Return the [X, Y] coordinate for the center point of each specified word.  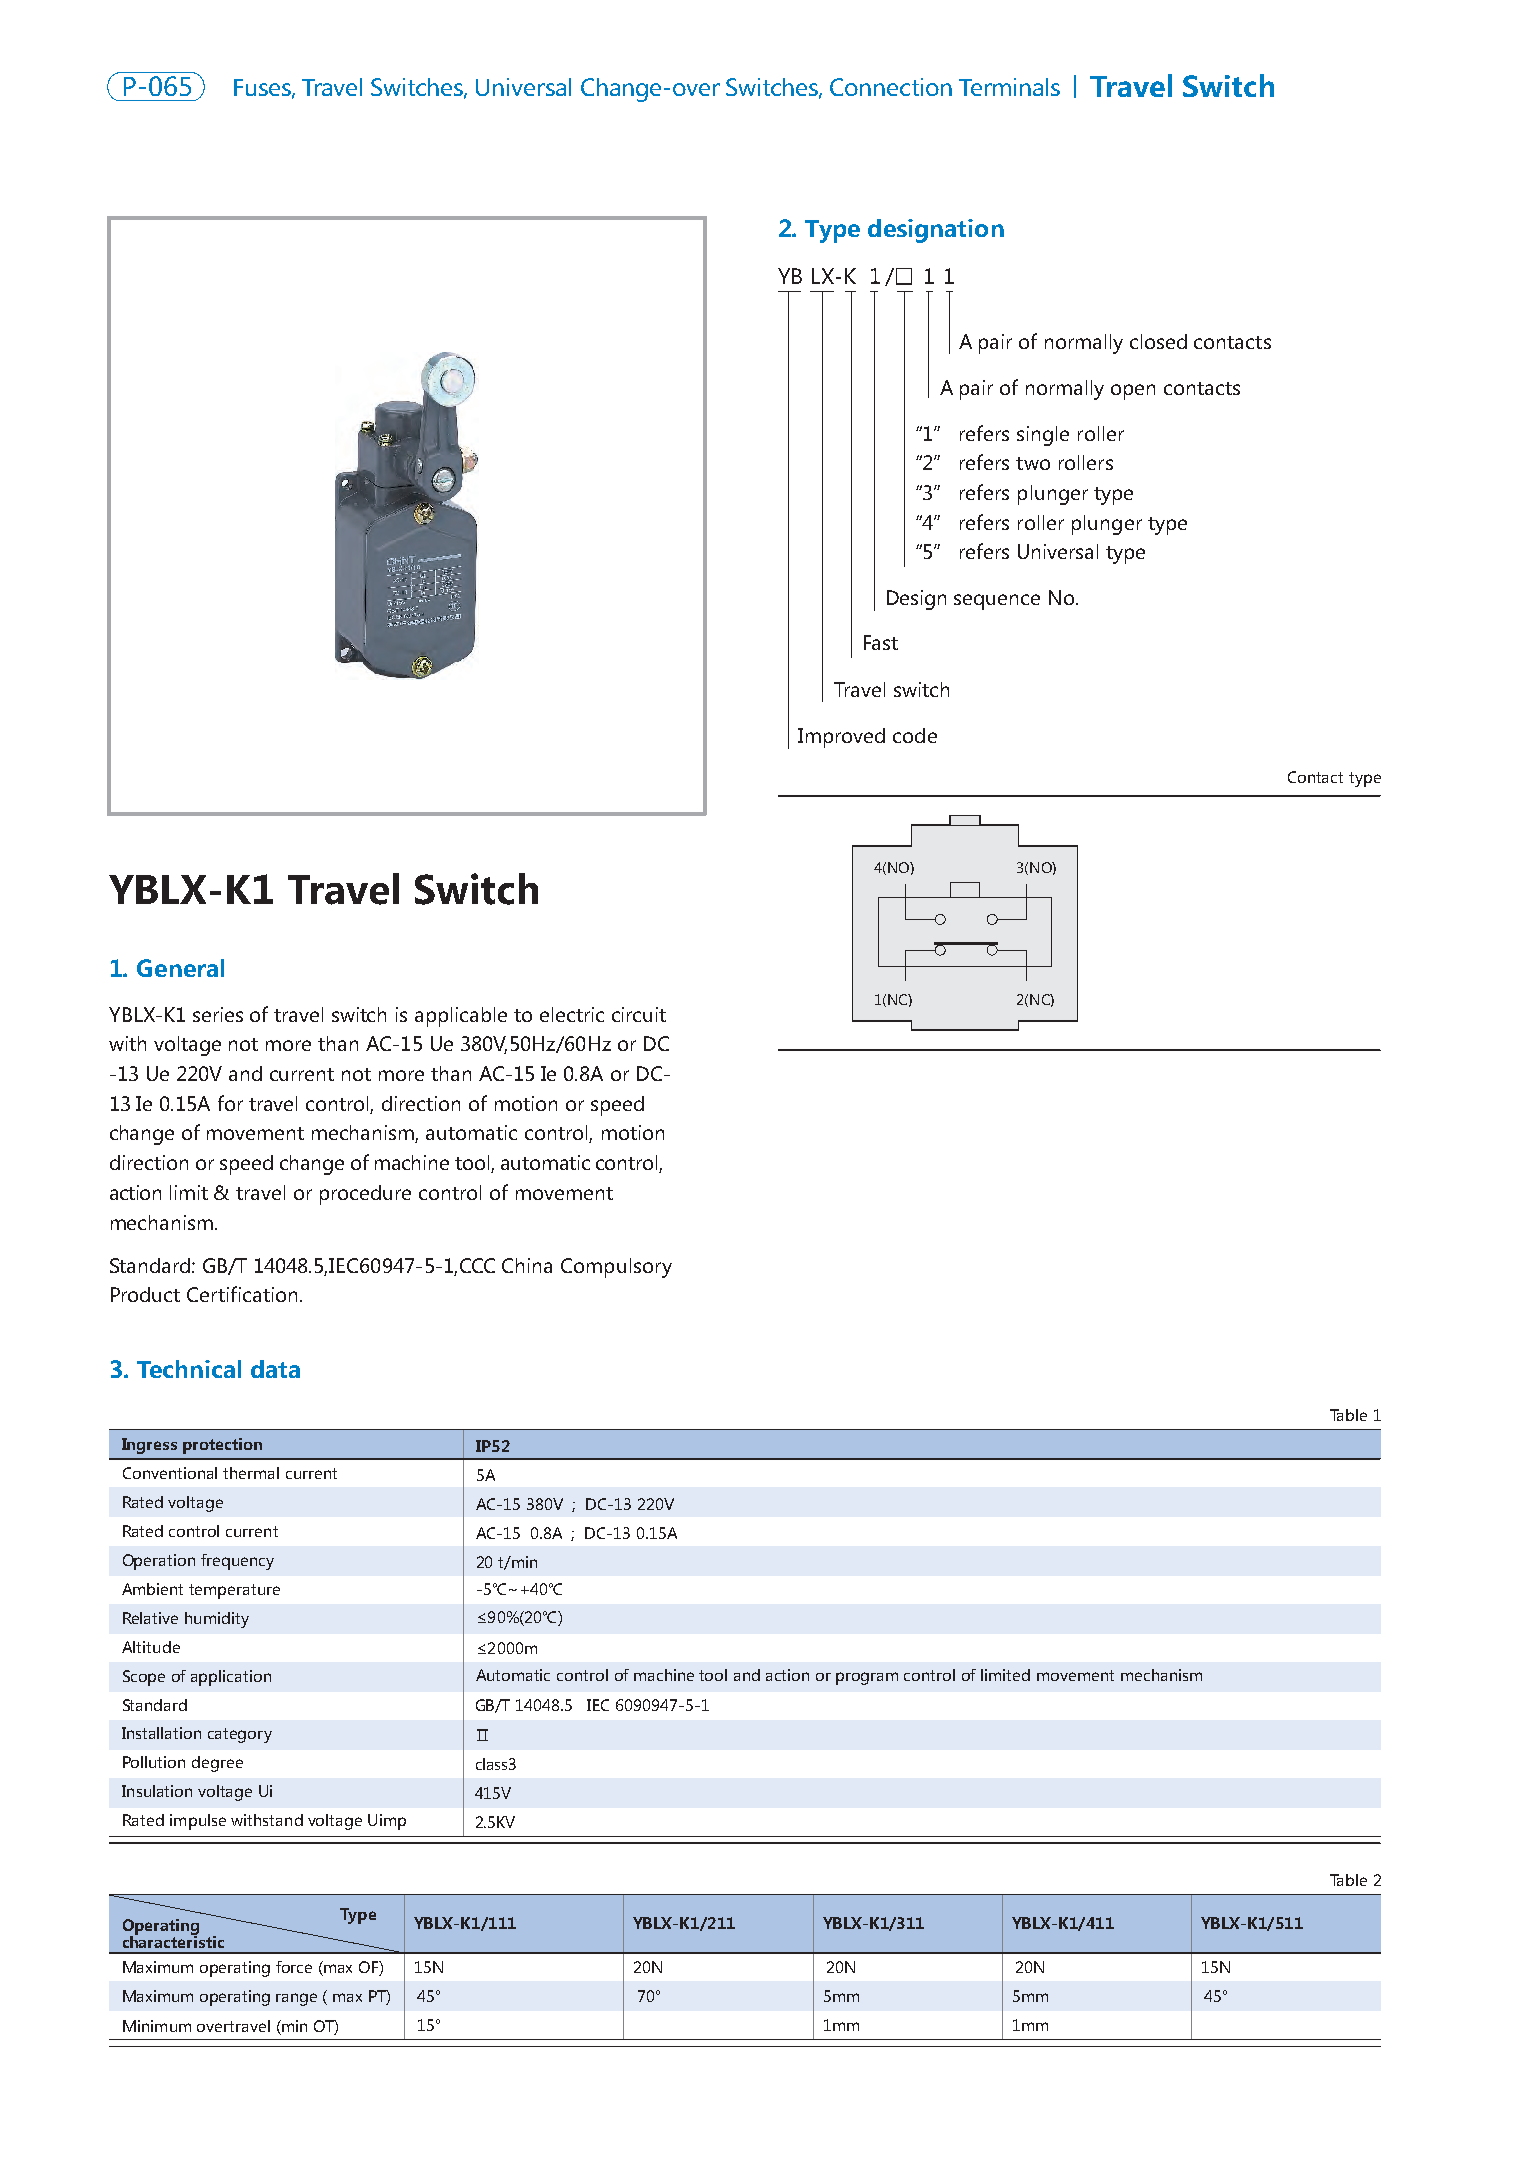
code [915, 735]
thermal [251, 1473]
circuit [639, 1014]
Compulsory [616, 1268]
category [240, 1735]
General [180, 968]
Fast [881, 642]
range [296, 1999]
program [867, 1678]
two [1033, 463]
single [1043, 436]
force [294, 1967]
